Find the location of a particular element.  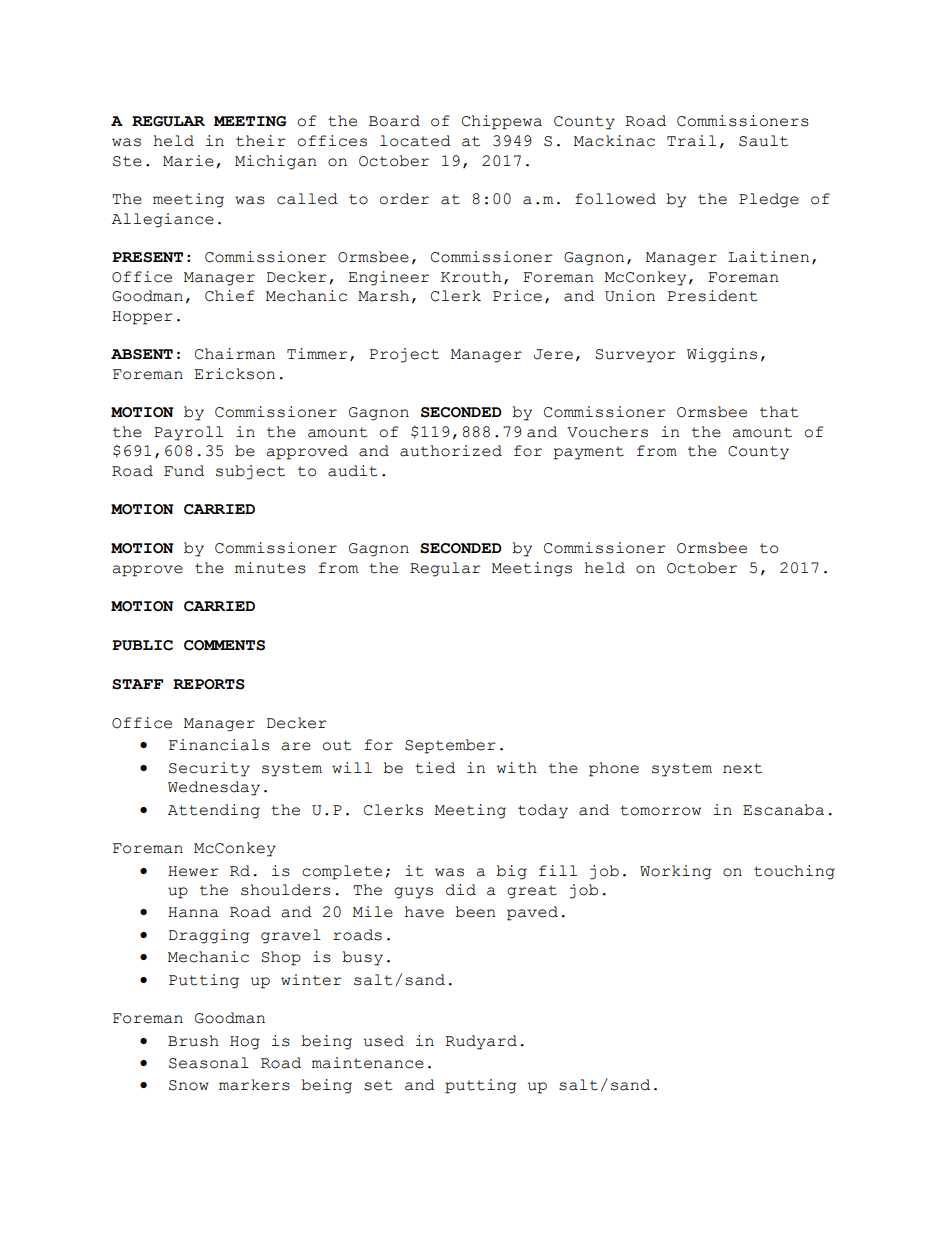

Chippewa is located at coordinates (502, 122).
